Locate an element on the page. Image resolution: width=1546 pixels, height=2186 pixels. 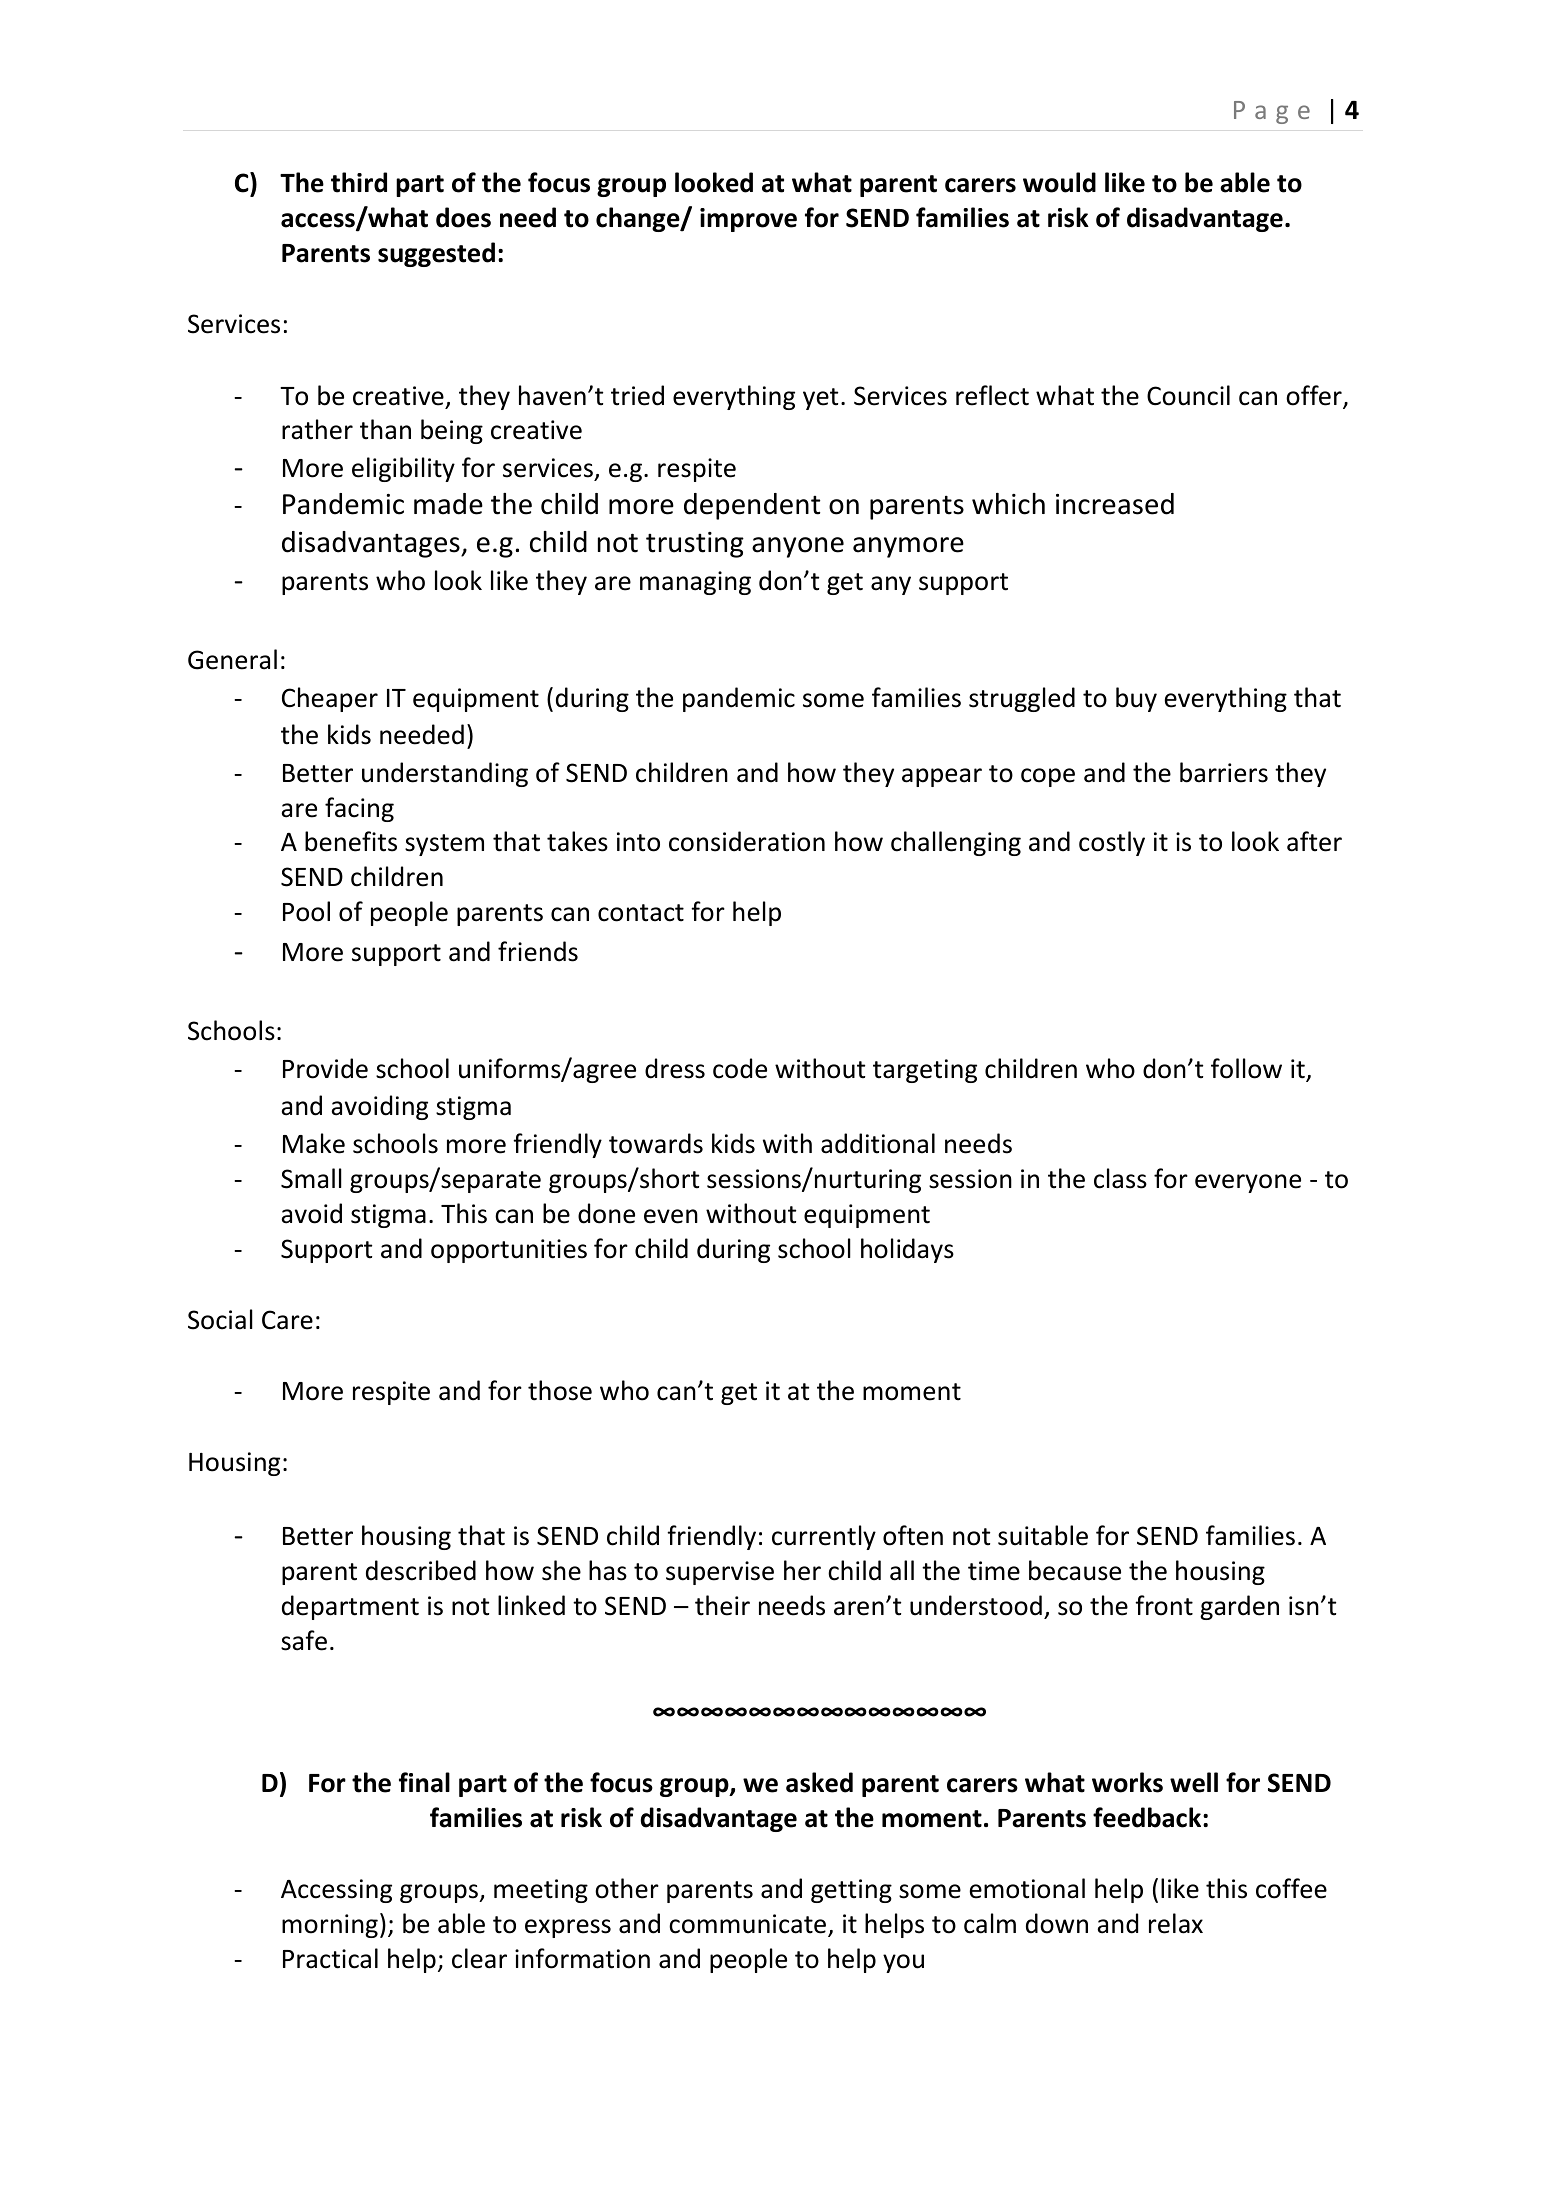
consideration is located at coordinates (747, 841).
